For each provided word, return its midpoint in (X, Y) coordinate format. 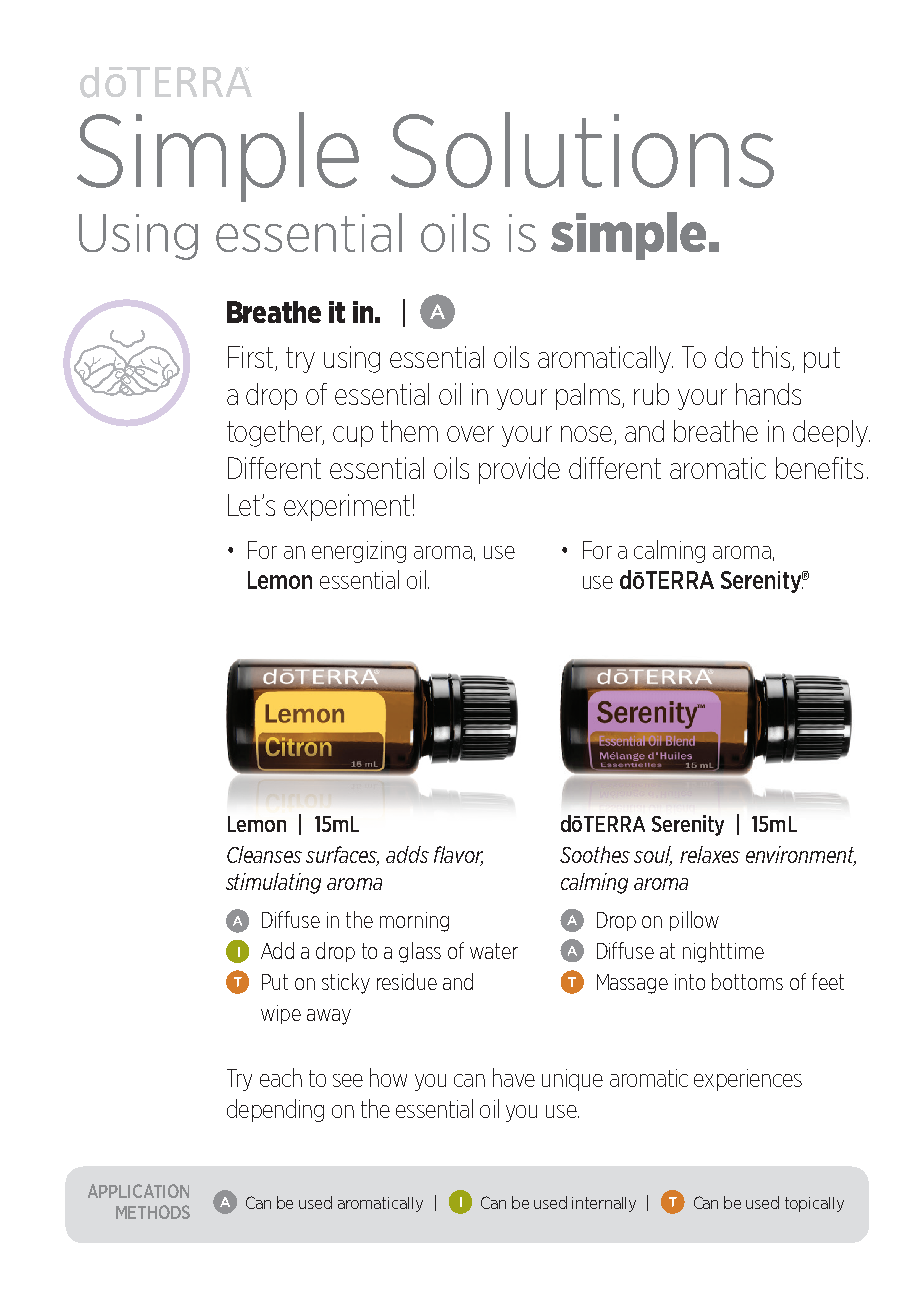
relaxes (710, 854)
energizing (359, 552)
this (771, 357)
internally (604, 1204)
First (250, 357)
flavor (458, 856)
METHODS (153, 1212)
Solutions (582, 150)
